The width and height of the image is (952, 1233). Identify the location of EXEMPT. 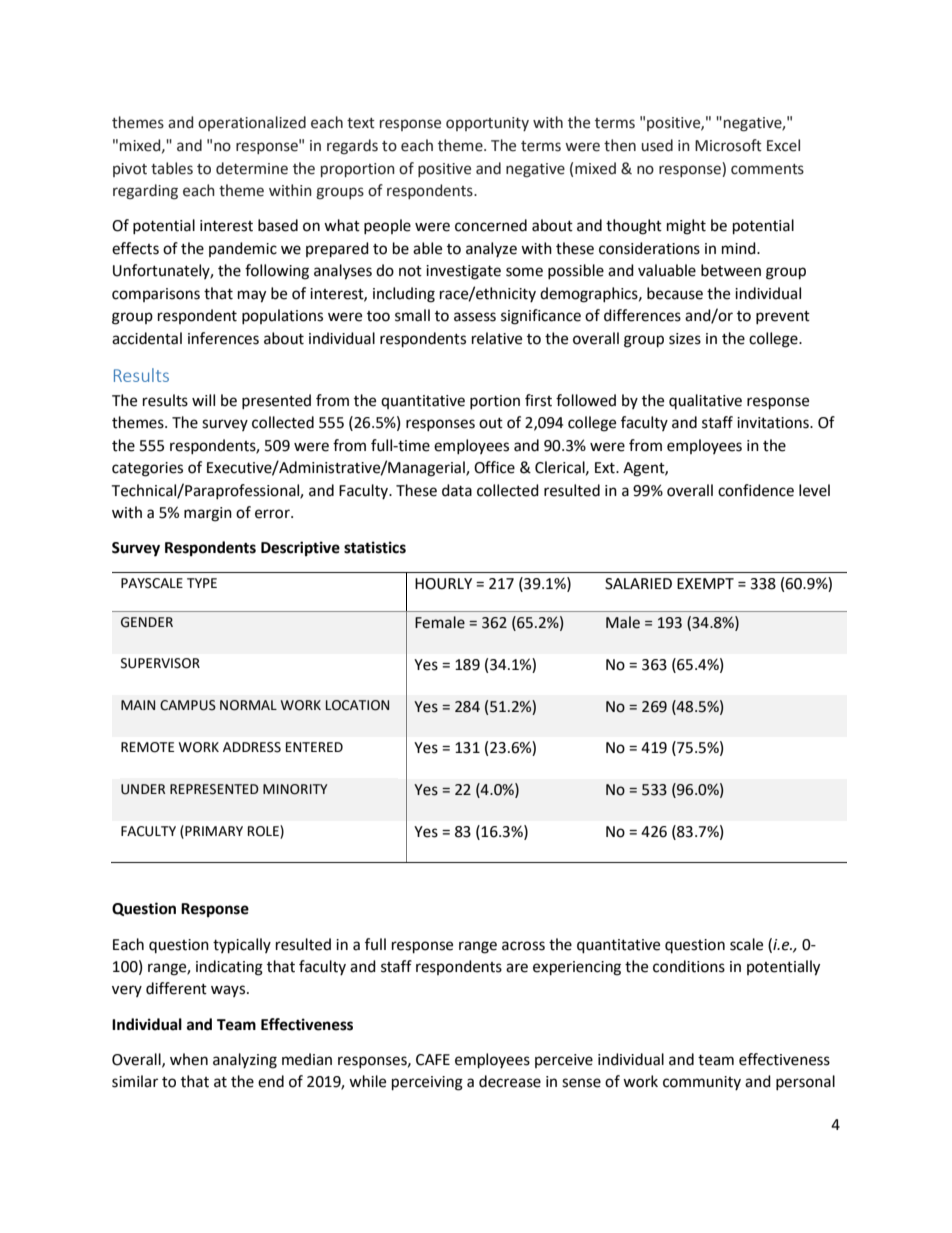
(705, 583).
